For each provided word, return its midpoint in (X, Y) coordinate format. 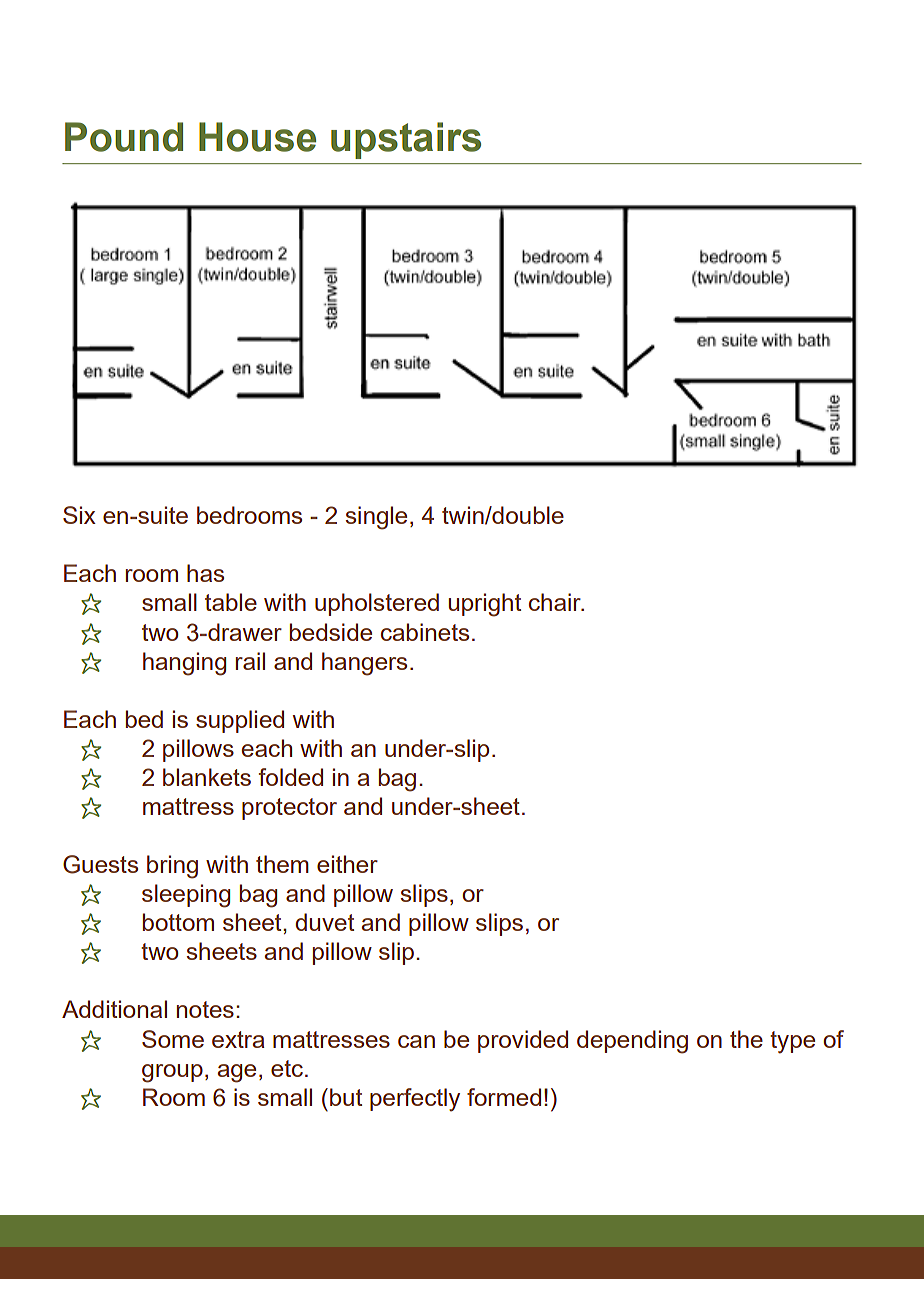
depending (632, 1042)
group (172, 1073)
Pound (124, 137)
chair (556, 602)
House (257, 137)
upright (484, 605)
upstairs (406, 140)
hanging (184, 664)
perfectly (415, 1100)
